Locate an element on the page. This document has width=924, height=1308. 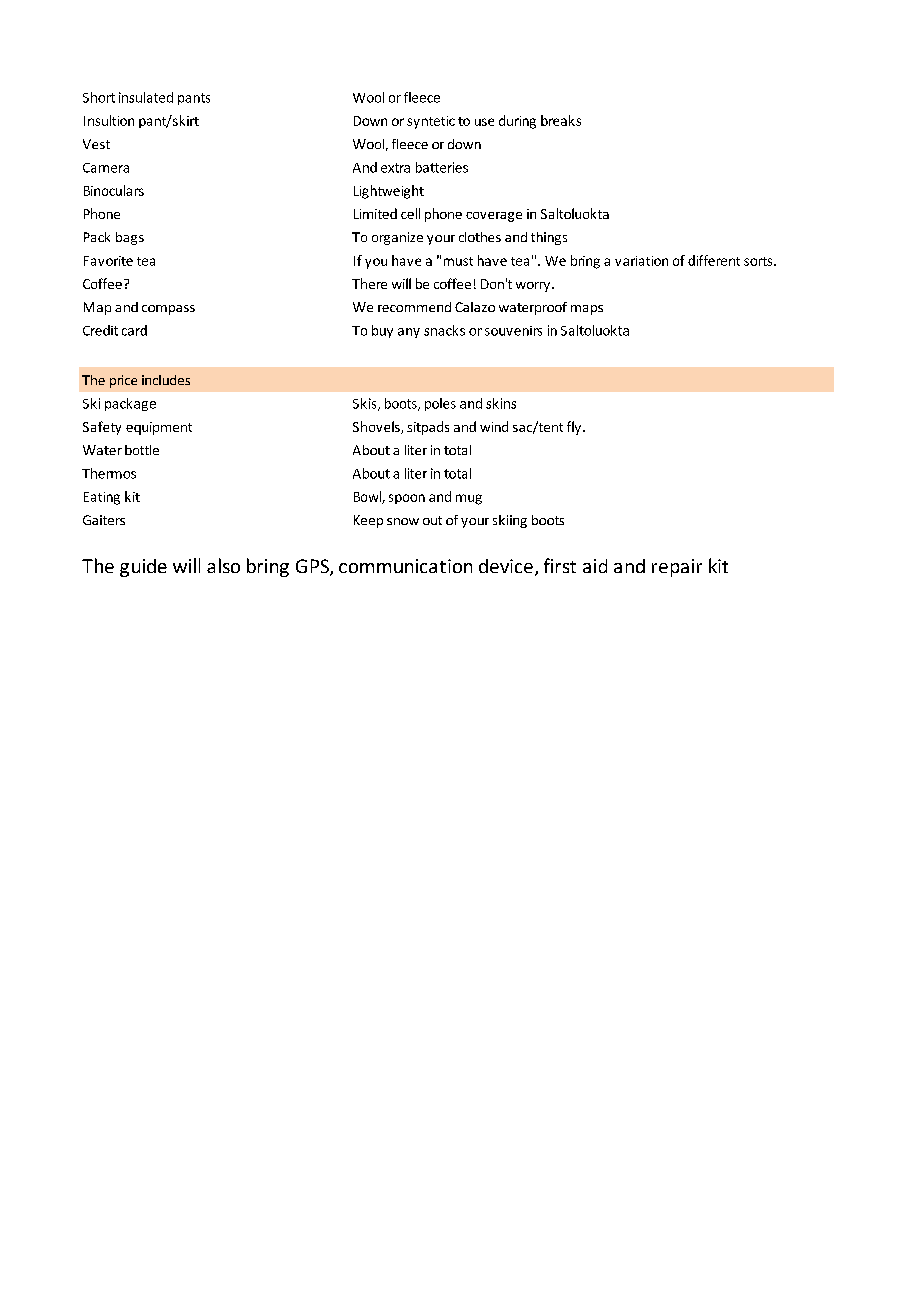
insulated is located at coordinates (146, 97).
